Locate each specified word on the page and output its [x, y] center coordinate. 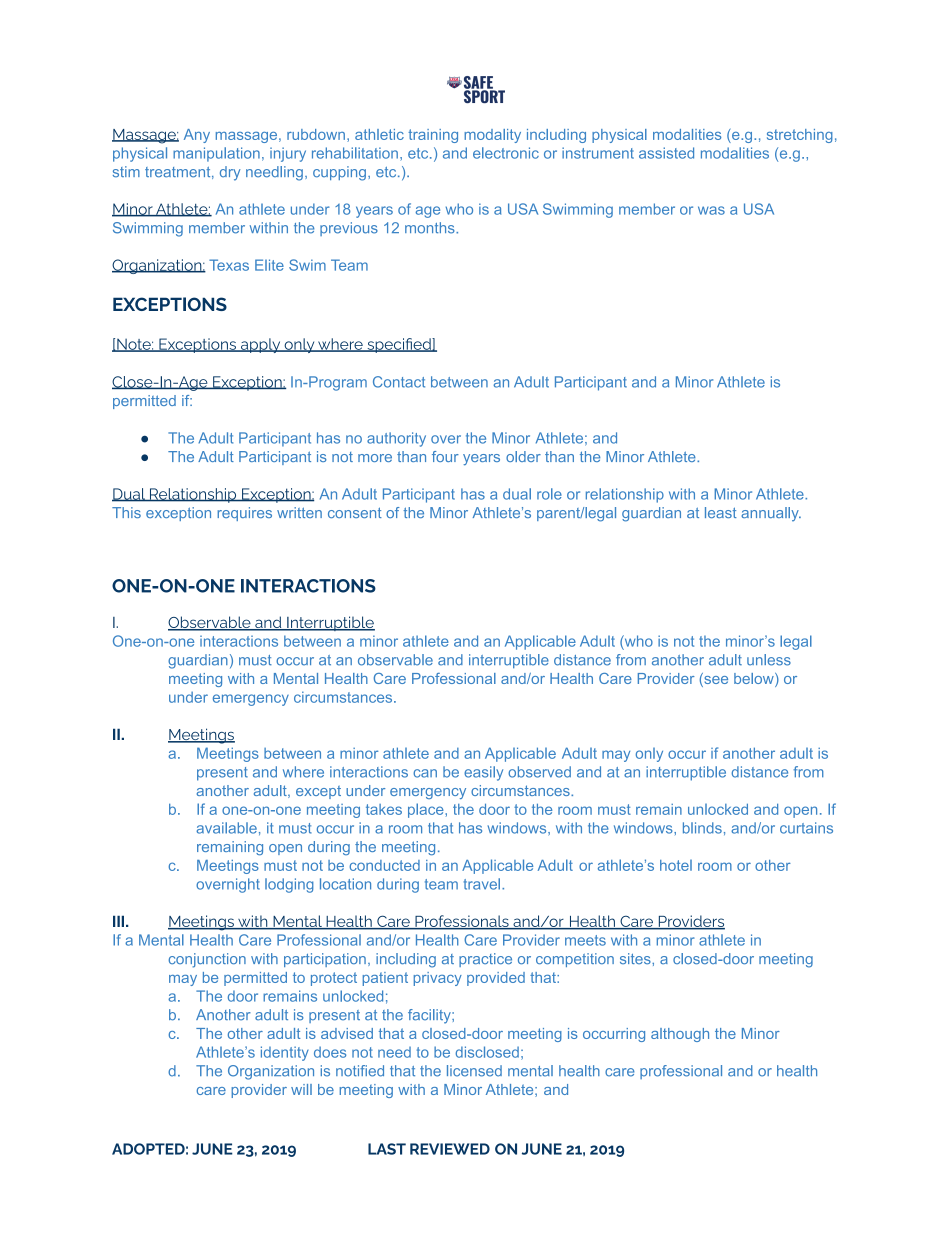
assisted [666, 153]
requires [244, 514]
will [301, 1089]
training [433, 136]
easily [483, 773]
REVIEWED [450, 1149]
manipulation [216, 154]
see [715, 680]
